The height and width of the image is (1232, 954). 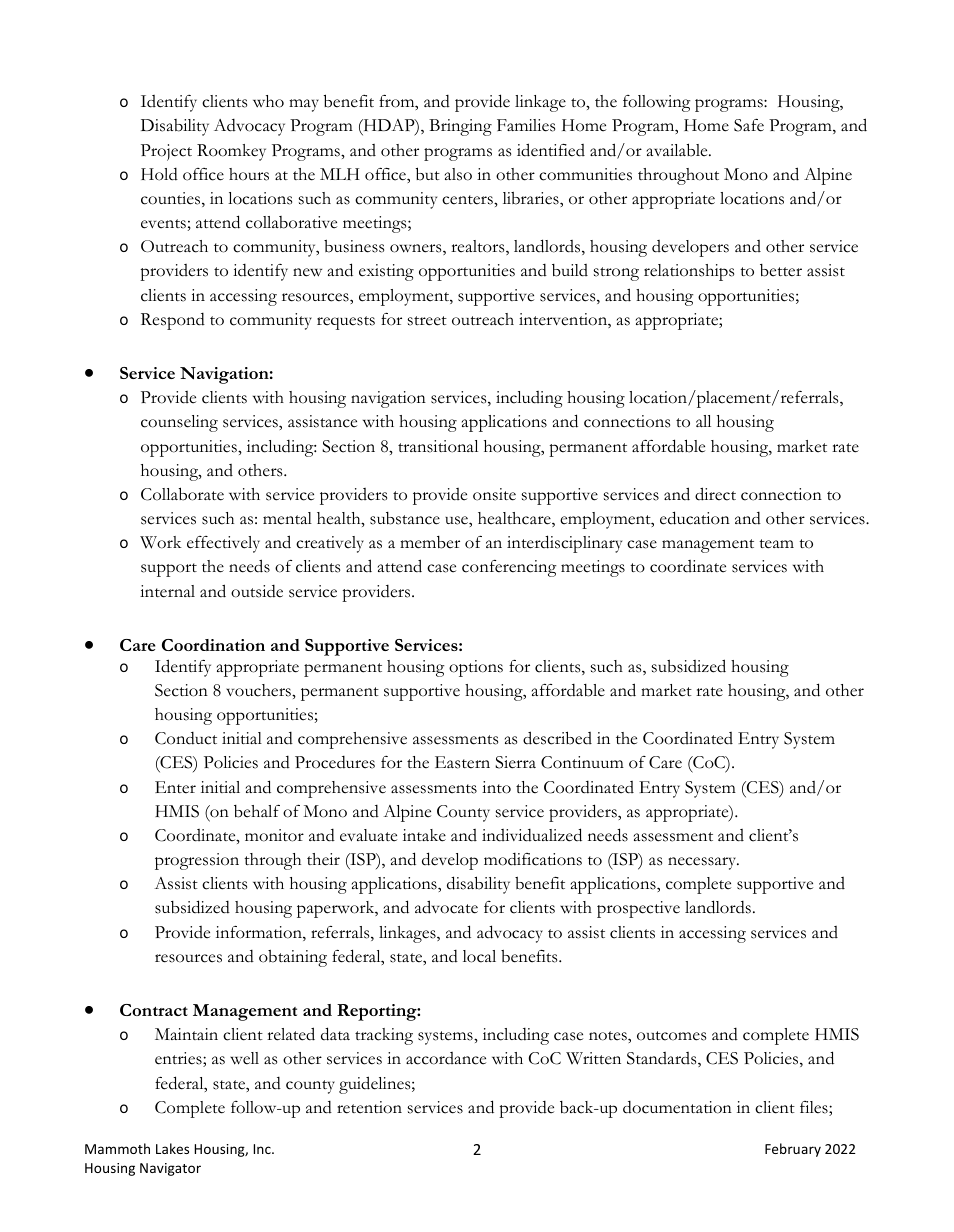 I want to click on Lakes, so click(x=172, y=1148).
